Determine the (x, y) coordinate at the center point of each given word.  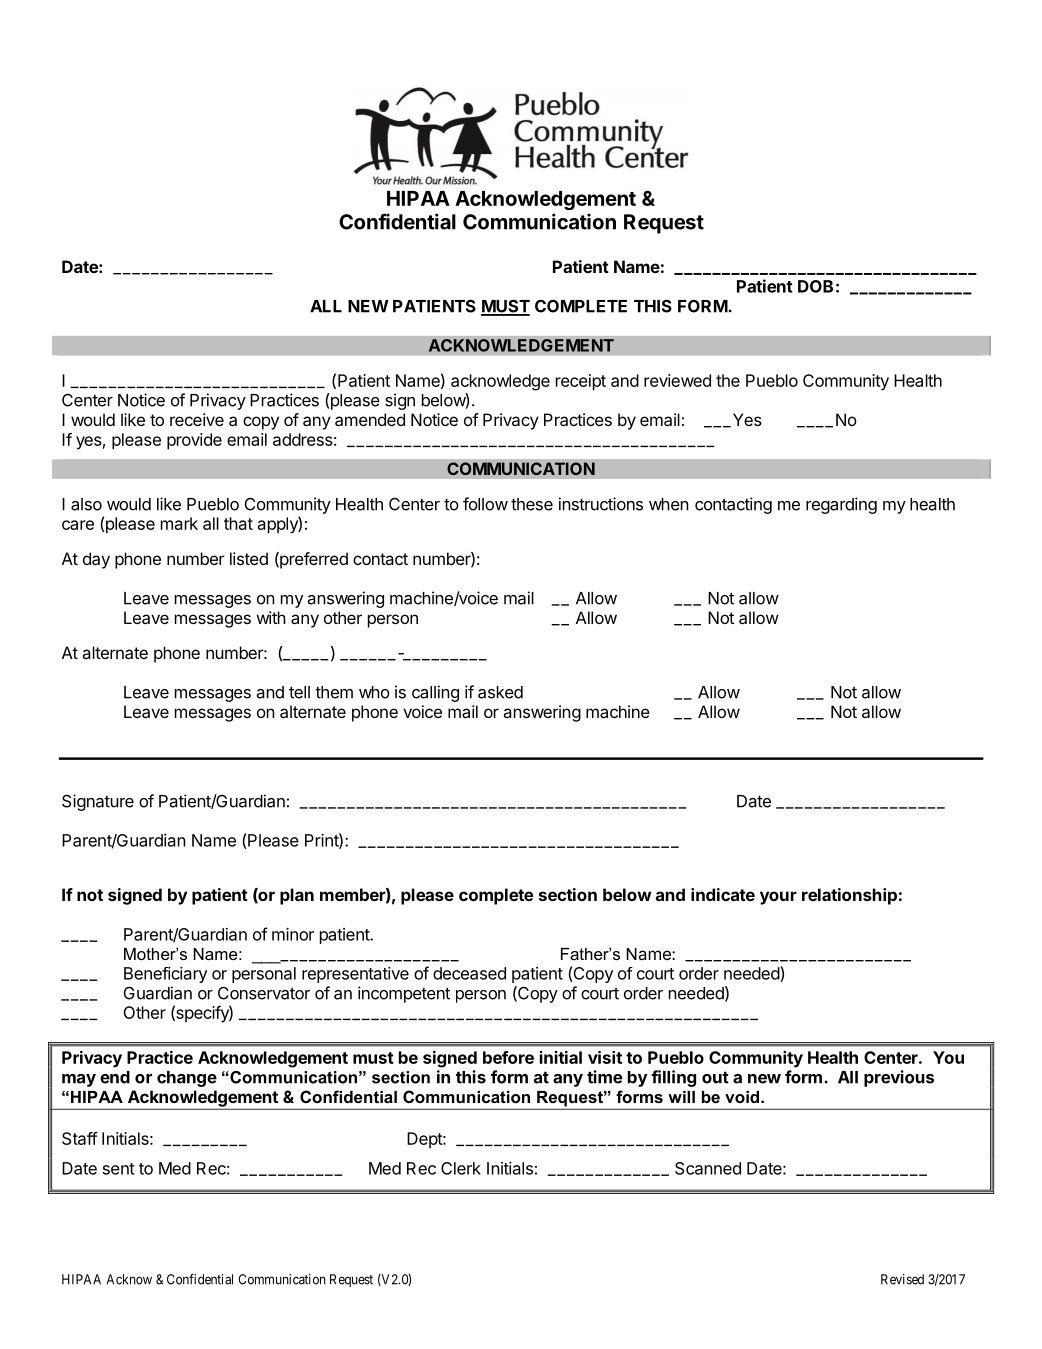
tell (299, 692)
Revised (902, 1279)
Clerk (461, 1168)
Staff (80, 1138)
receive (197, 419)
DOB (815, 286)
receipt (581, 382)
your (778, 898)
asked (500, 692)
